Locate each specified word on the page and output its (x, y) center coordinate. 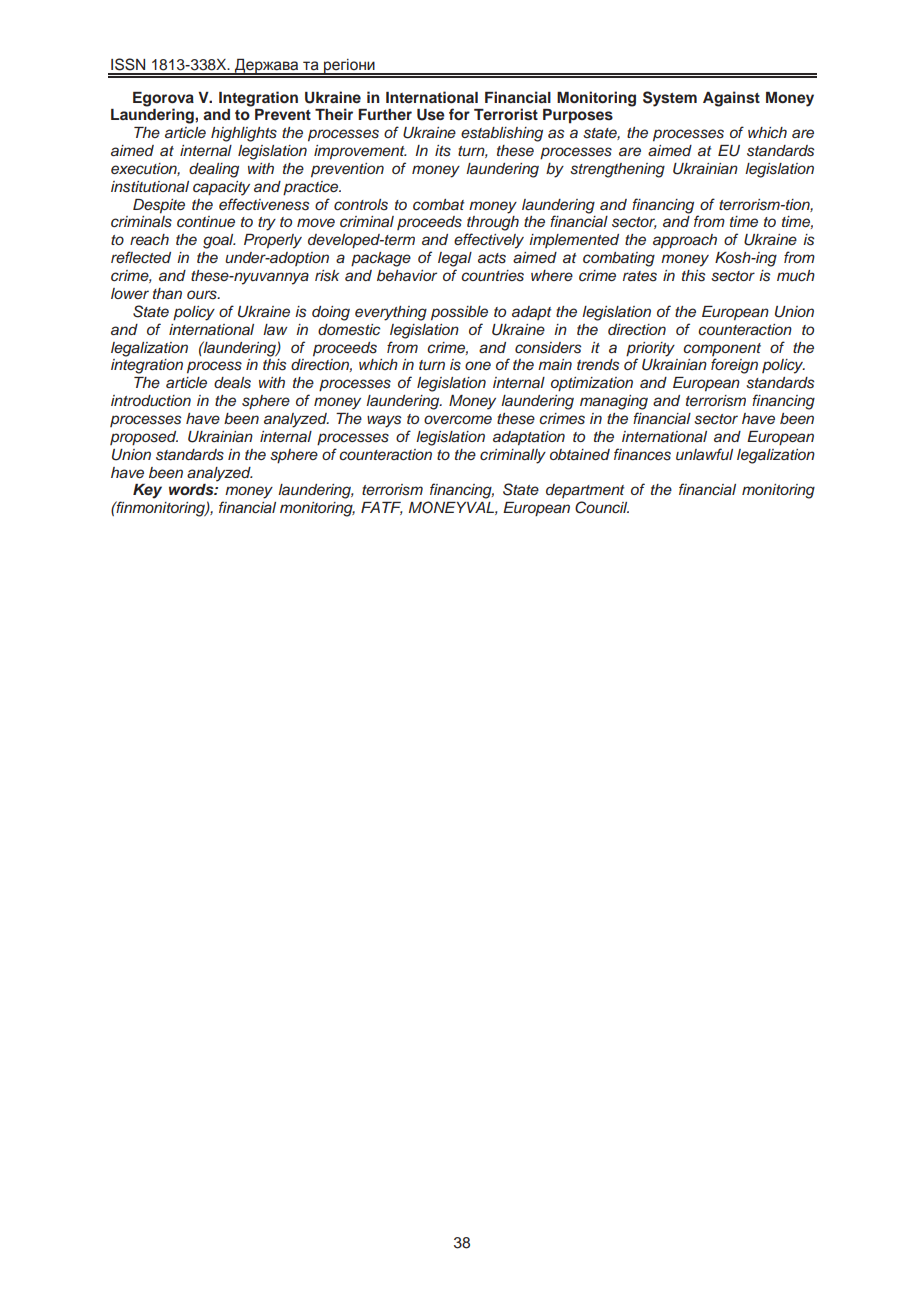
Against (731, 99)
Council (602, 507)
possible (459, 313)
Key (147, 491)
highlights (244, 134)
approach (685, 241)
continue (206, 221)
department (585, 491)
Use (431, 115)
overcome (458, 419)
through (493, 223)
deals (232, 383)
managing (614, 402)
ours (203, 295)
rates (640, 276)
